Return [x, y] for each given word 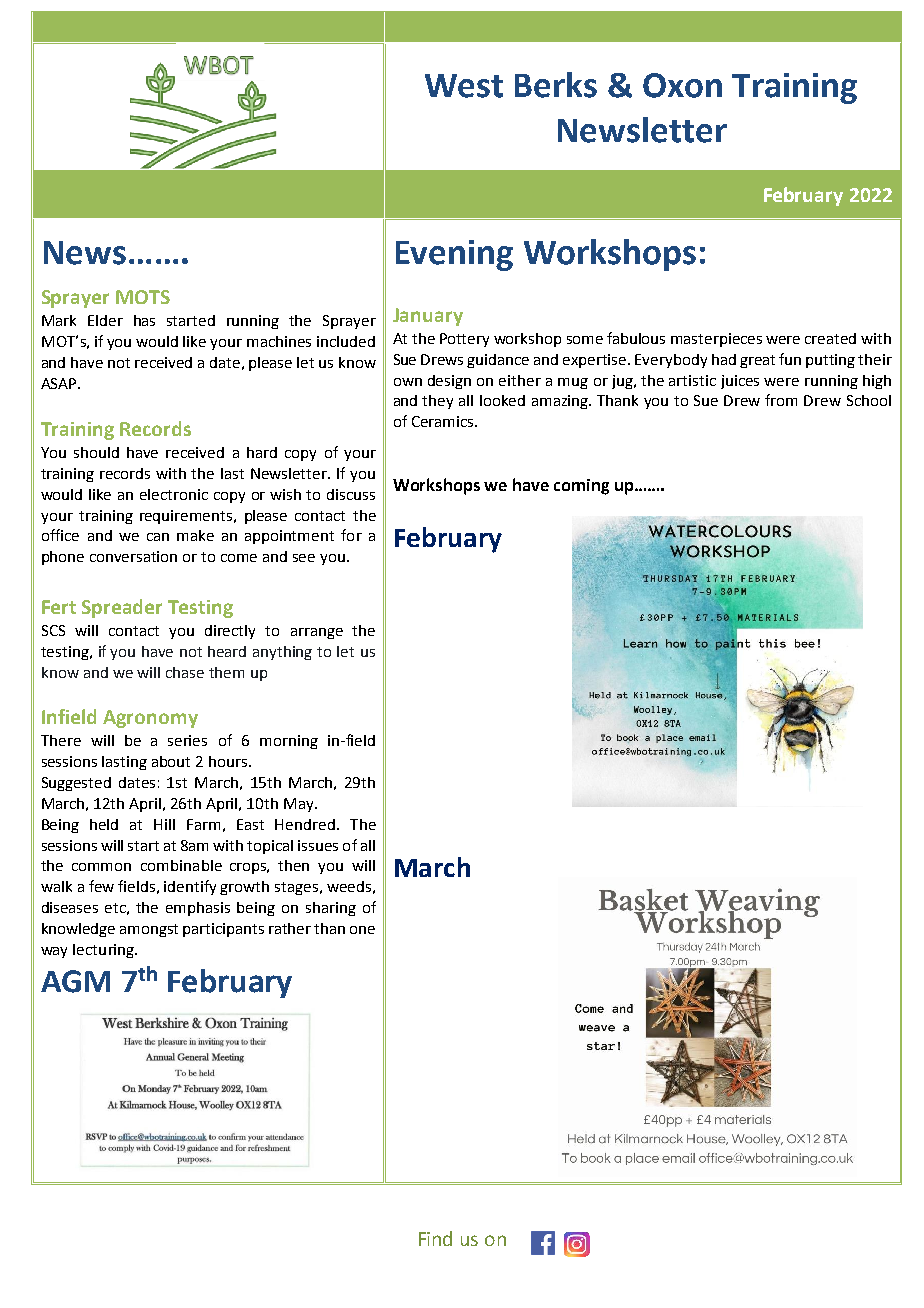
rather [290, 928]
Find [435, 1238]
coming [581, 487]
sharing [331, 909]
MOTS [143, 297]
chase [185, 672]
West [464, 86]
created [830, 338]
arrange [317, 633]
